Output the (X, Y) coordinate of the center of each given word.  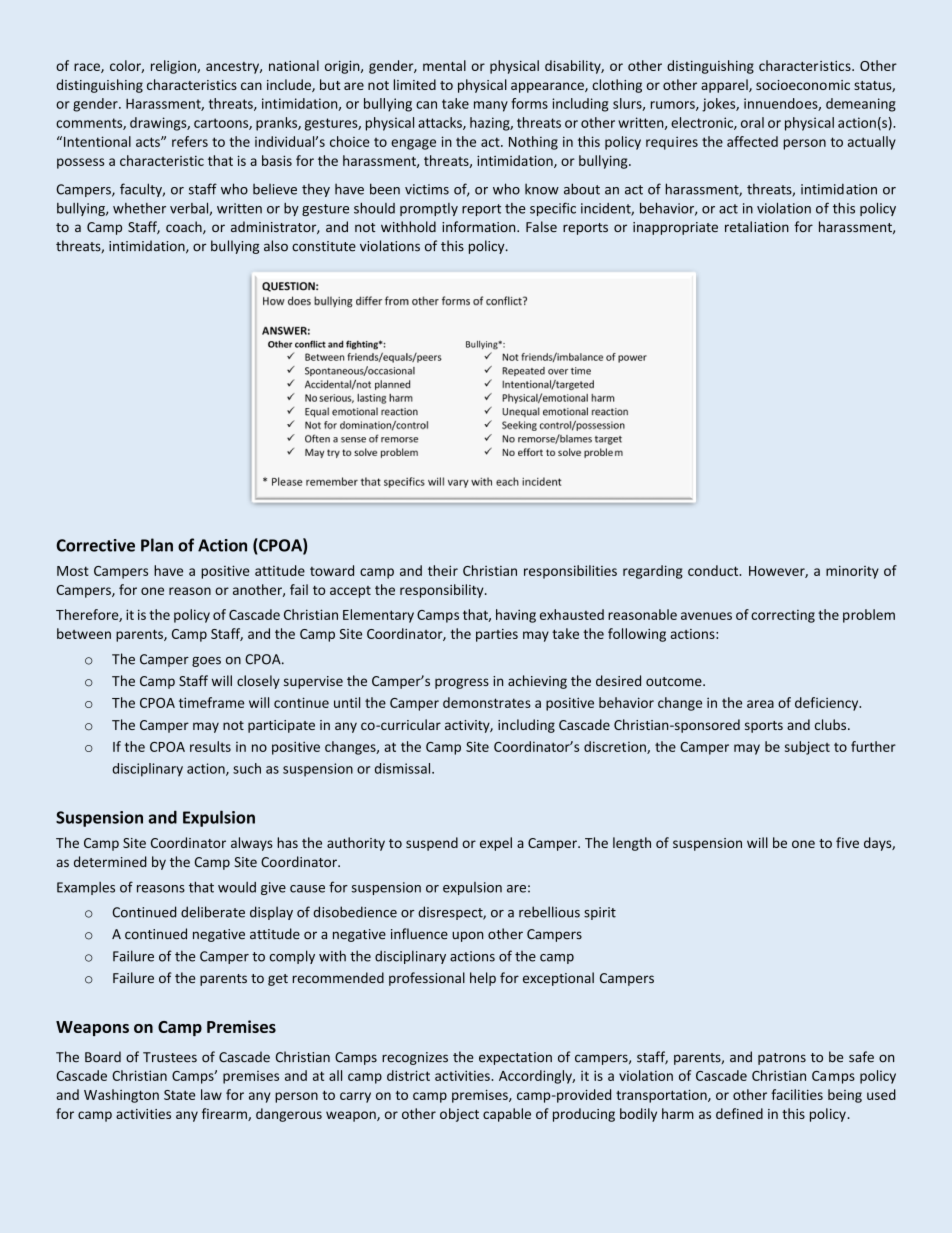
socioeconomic (803, 85)
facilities (797, 1094)
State (179, 1095)
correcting (783, 616)
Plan (157, 545)
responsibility (443, 591)
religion (174, 67)
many (491, 106)
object (459, 1115)
